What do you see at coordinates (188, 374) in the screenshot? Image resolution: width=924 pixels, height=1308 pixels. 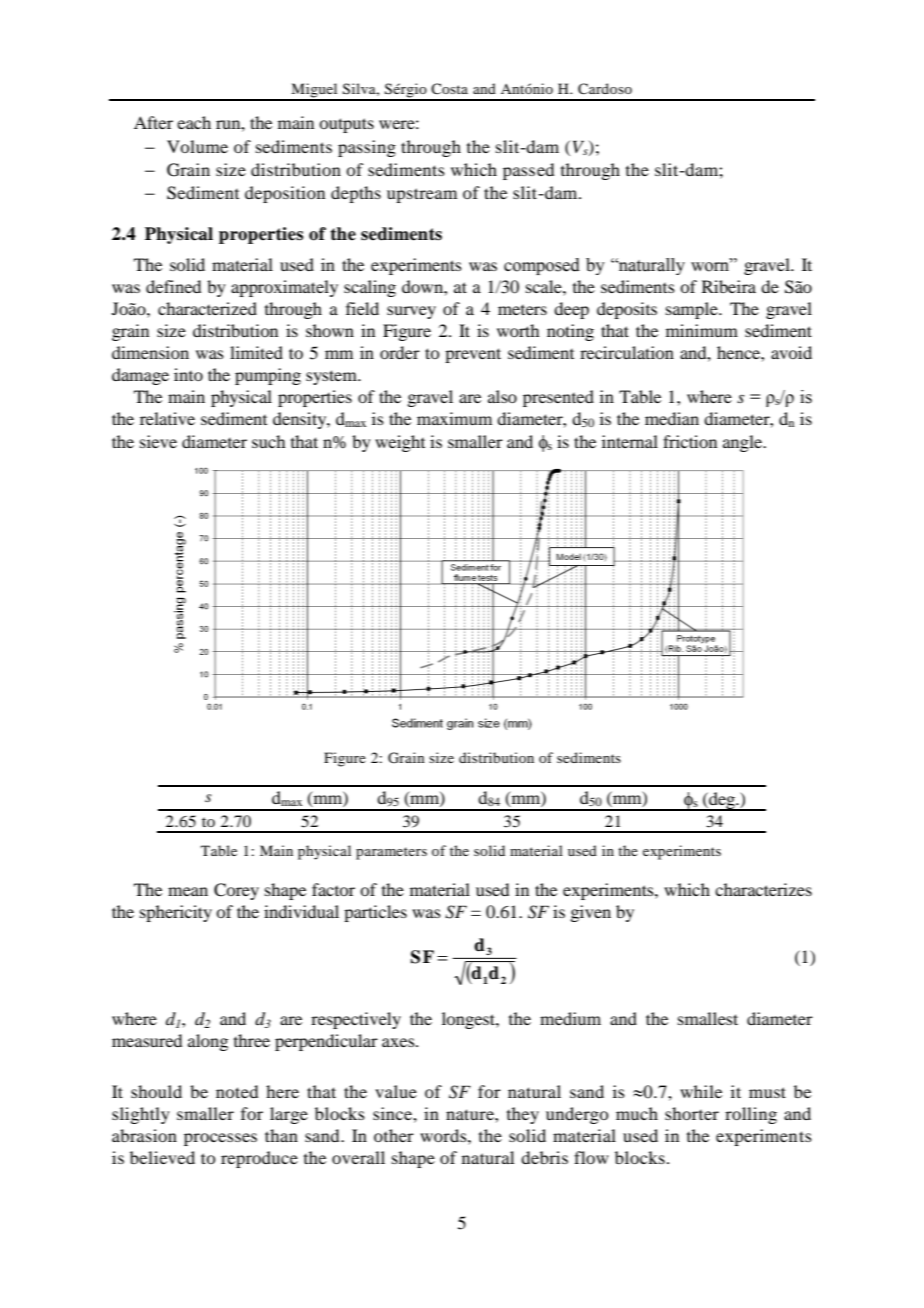 I see `into` at bounding box center [188, 374].
